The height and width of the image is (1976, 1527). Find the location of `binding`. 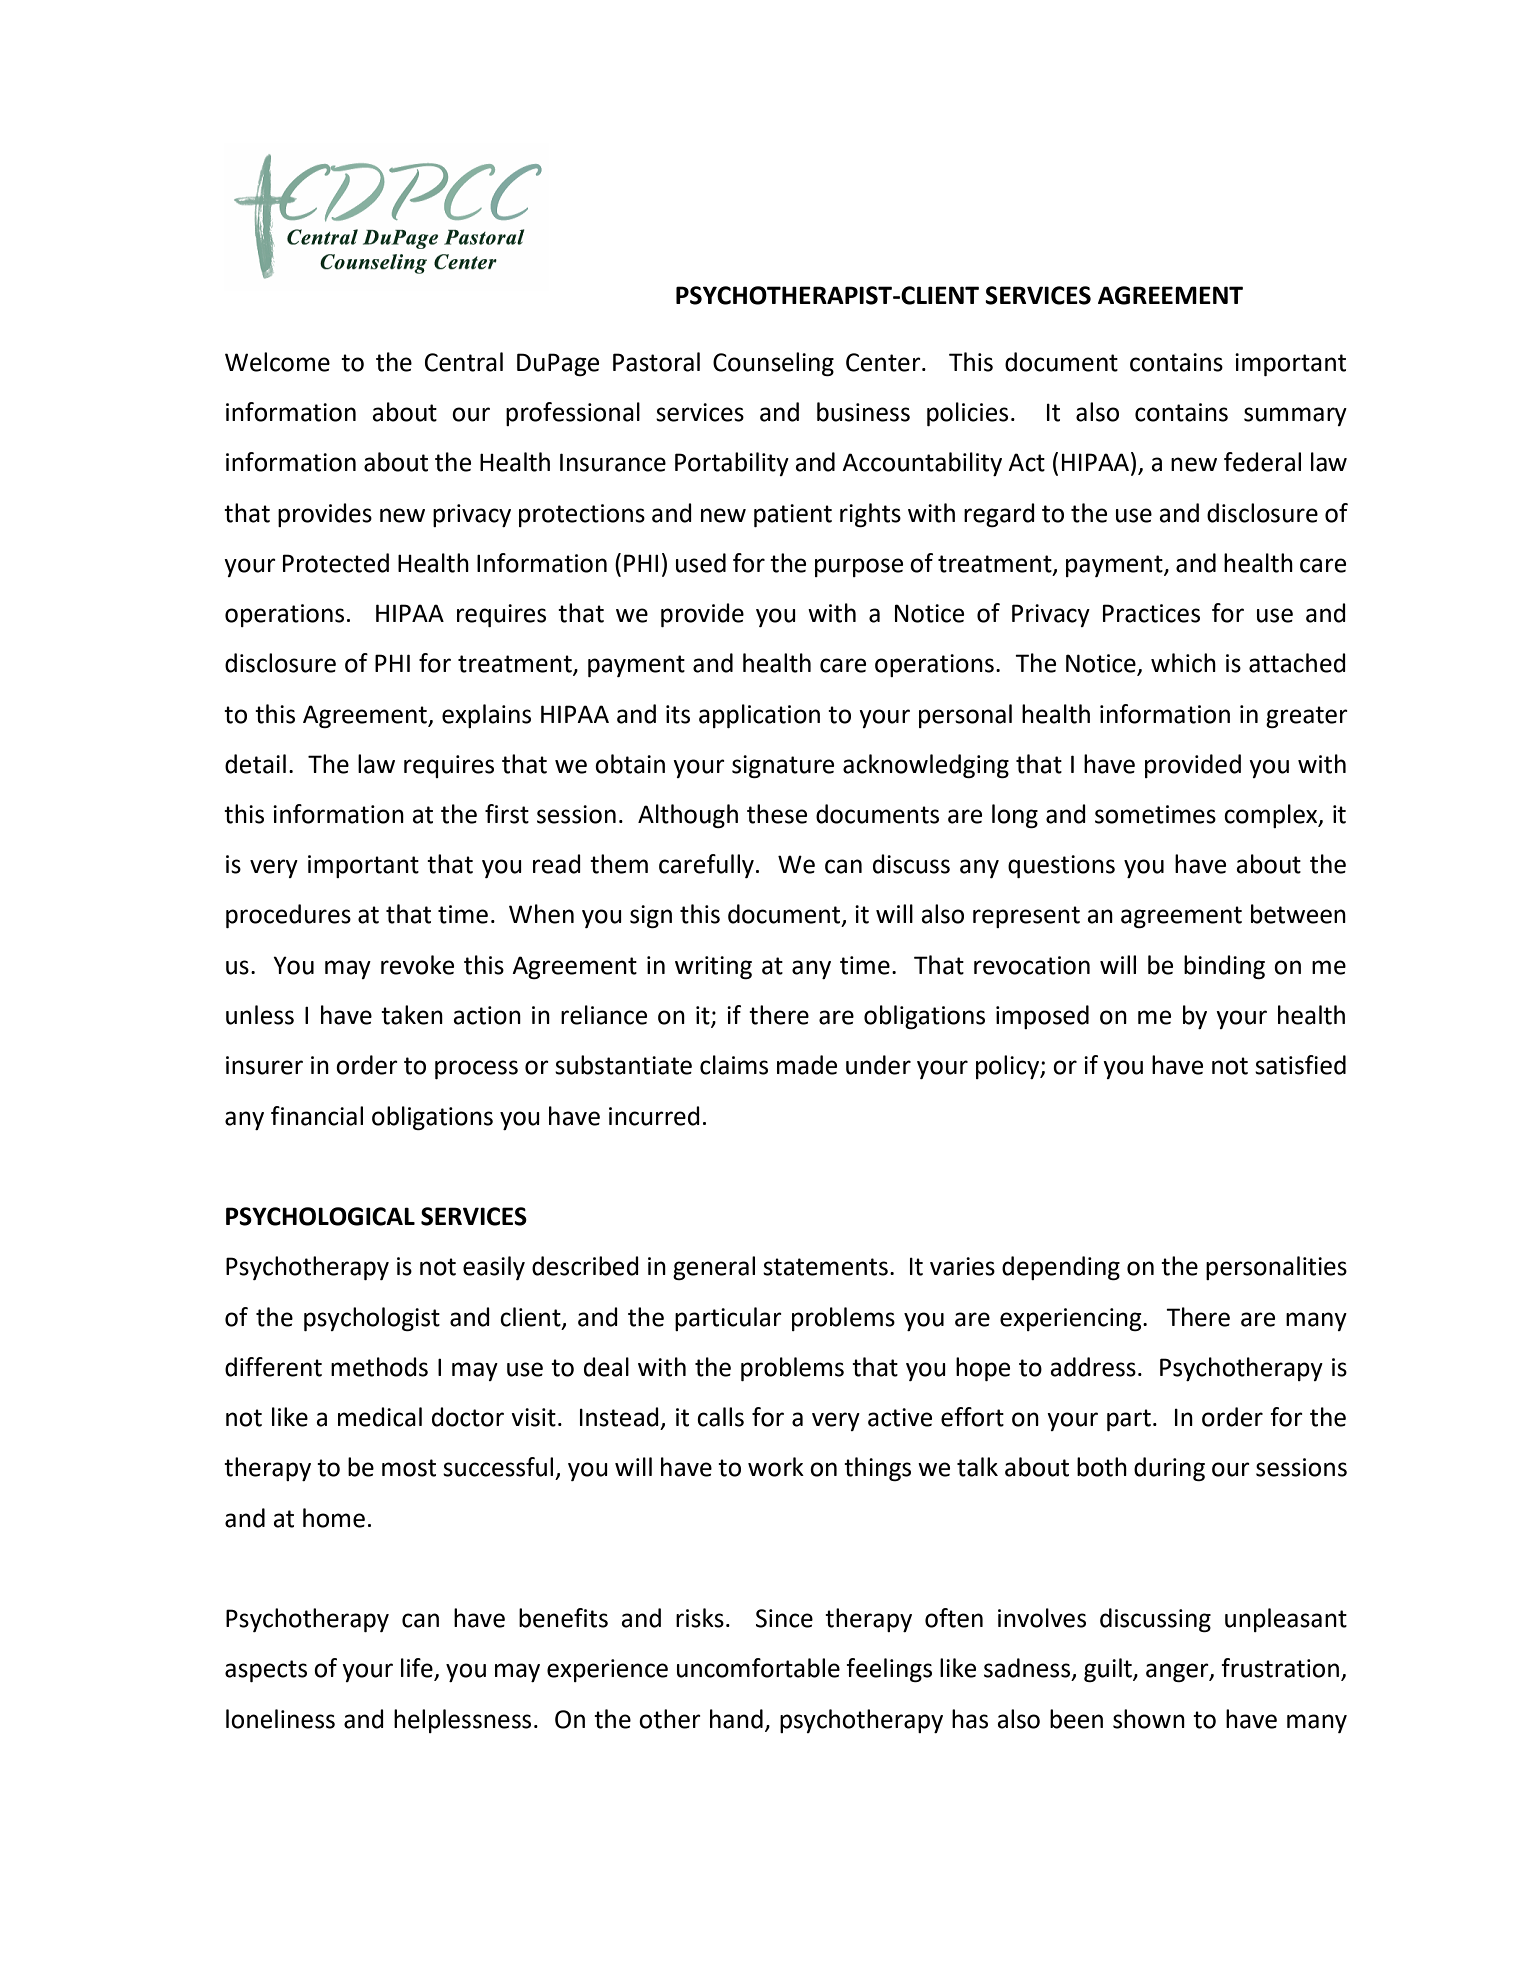

binding is located at coordinates (1224, 967).
